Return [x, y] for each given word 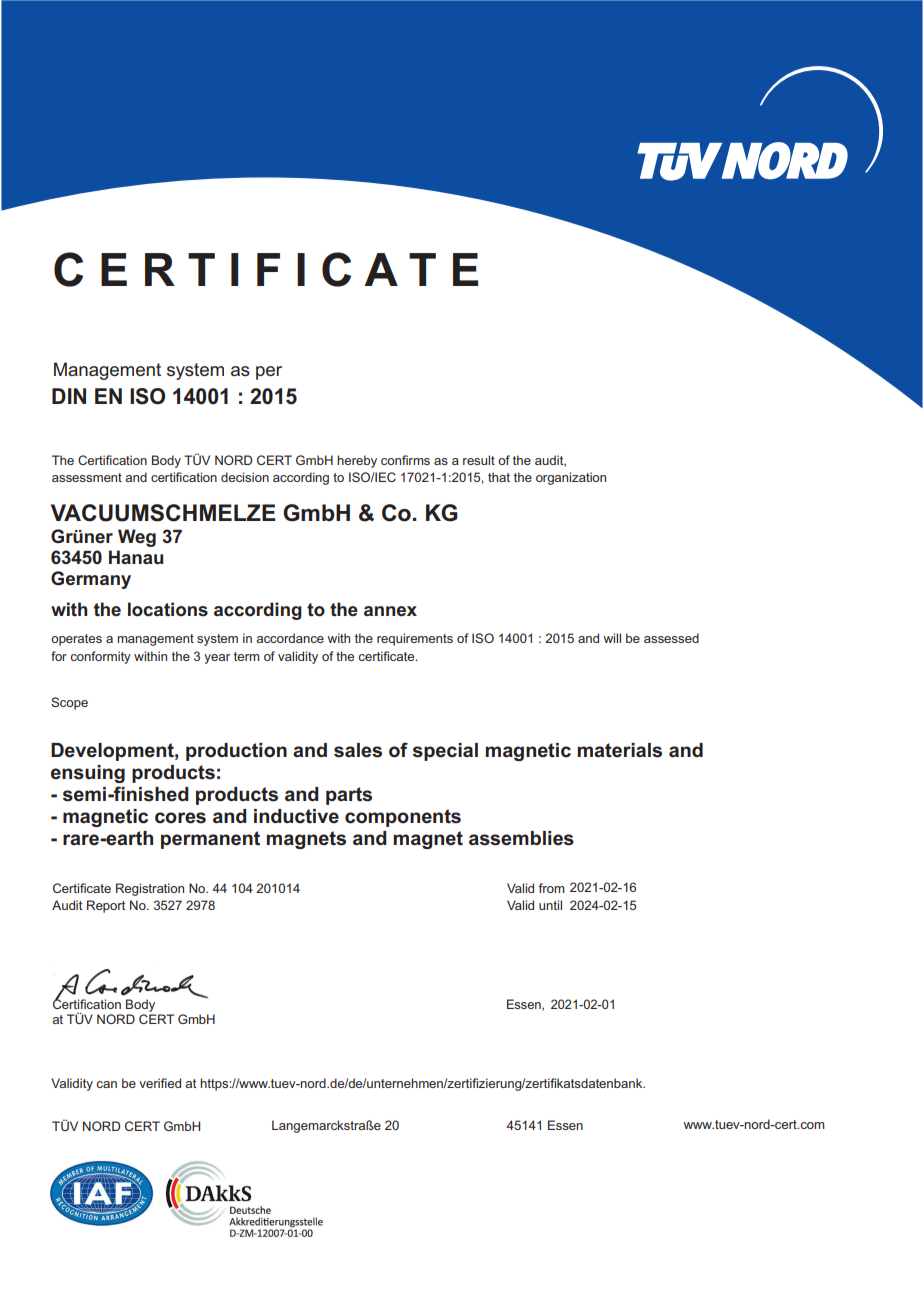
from [551, 888]
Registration [150, 889]
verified [160, 1083]
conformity [100, 657]
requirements [415, 639]
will [612, 638]
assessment [87, 477]
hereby [357, 461]
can [106, 1084]
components [403, 818]
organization [571, 478]
